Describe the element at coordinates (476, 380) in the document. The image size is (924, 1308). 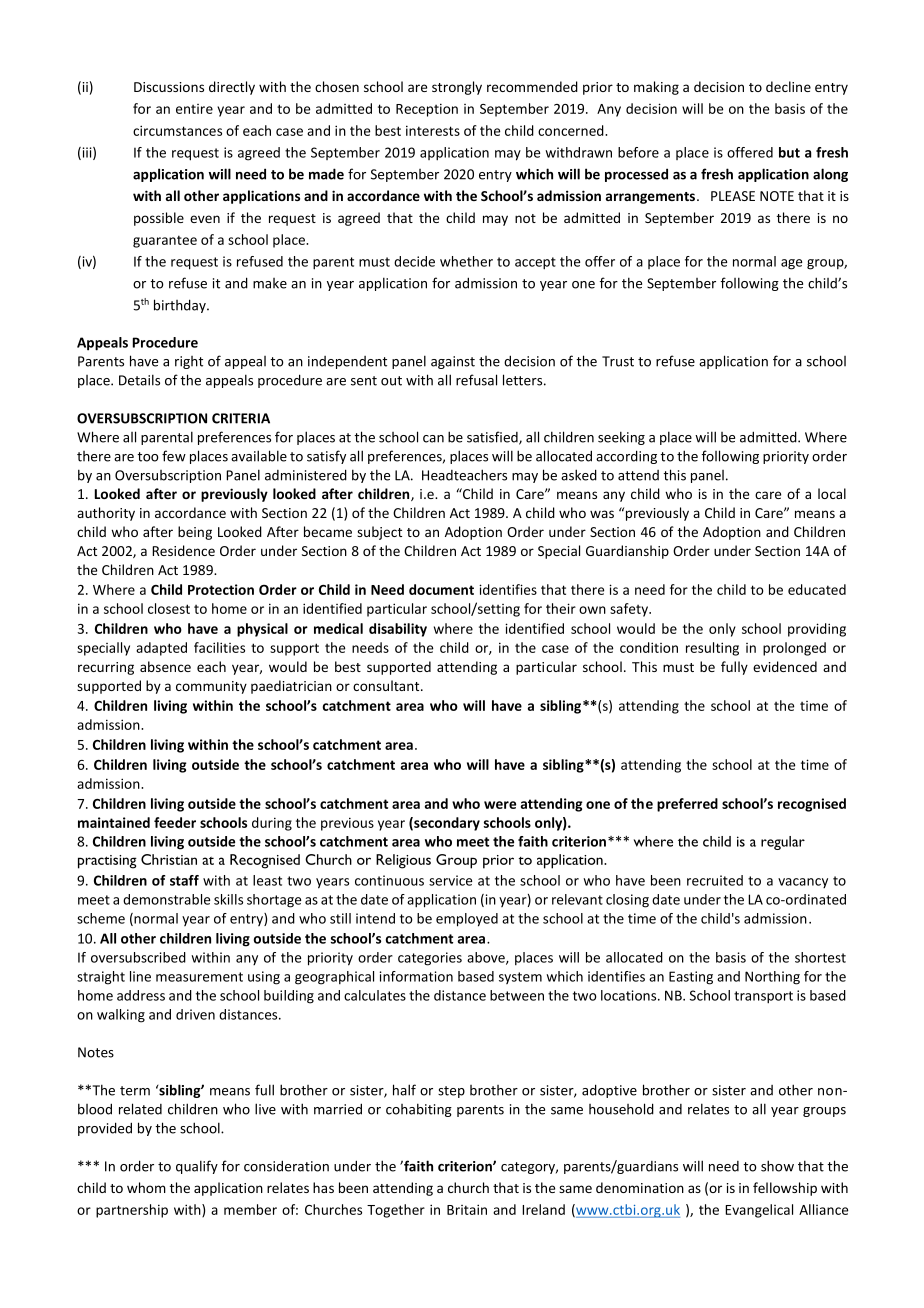
I see `refusal` at that location.
